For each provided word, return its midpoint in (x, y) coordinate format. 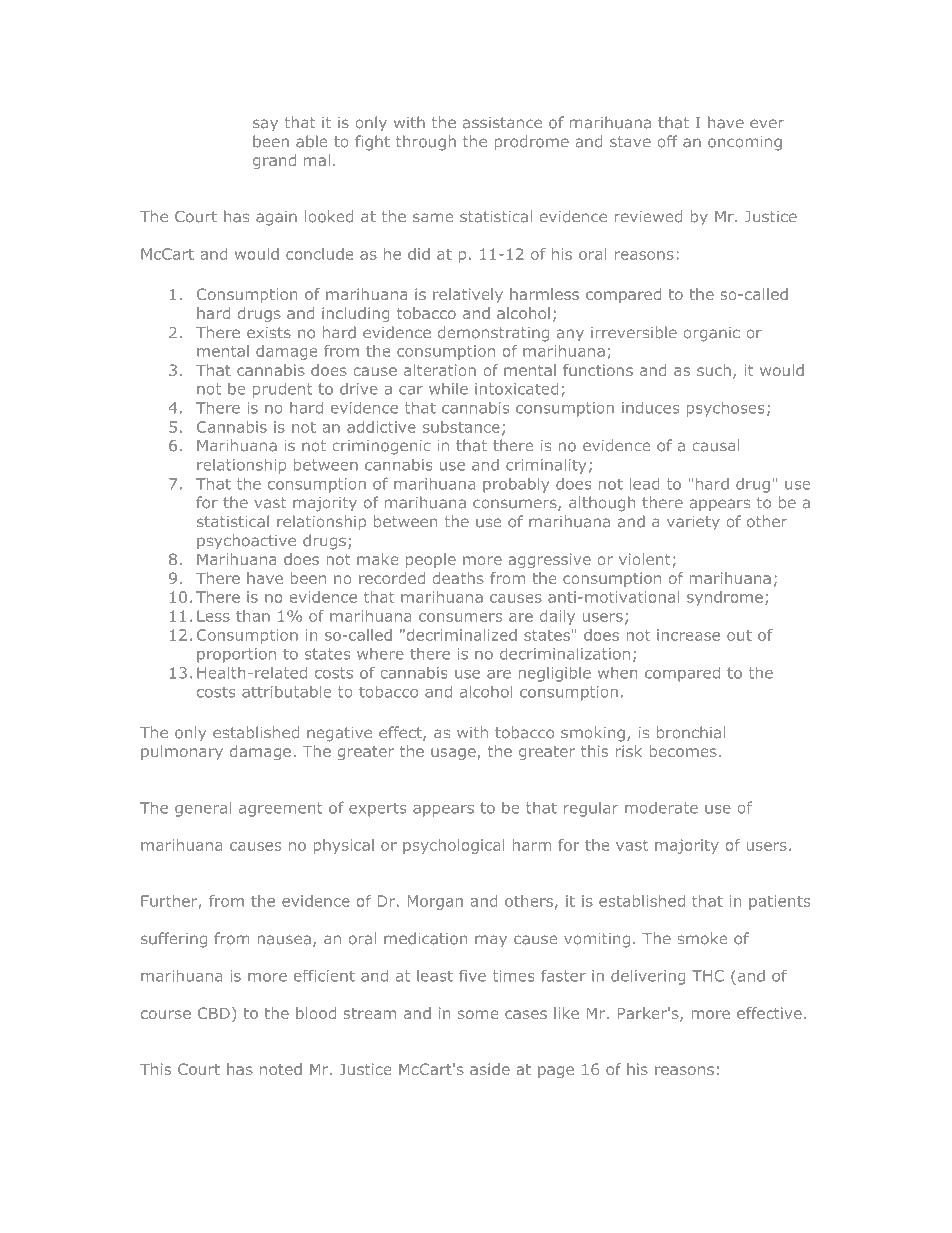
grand (274, 161)
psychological (453, 846)
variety (693, 523)
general (203, 809)
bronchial (691, 732)
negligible (555, 674)
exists (269, 333)
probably (516, 485)
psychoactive (246, 541)
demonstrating (493, 334)
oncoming (745, 143)
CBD (214, 1013)
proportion (236, 655)
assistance (502, 123)
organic (711, 334)
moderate (661, 808)
